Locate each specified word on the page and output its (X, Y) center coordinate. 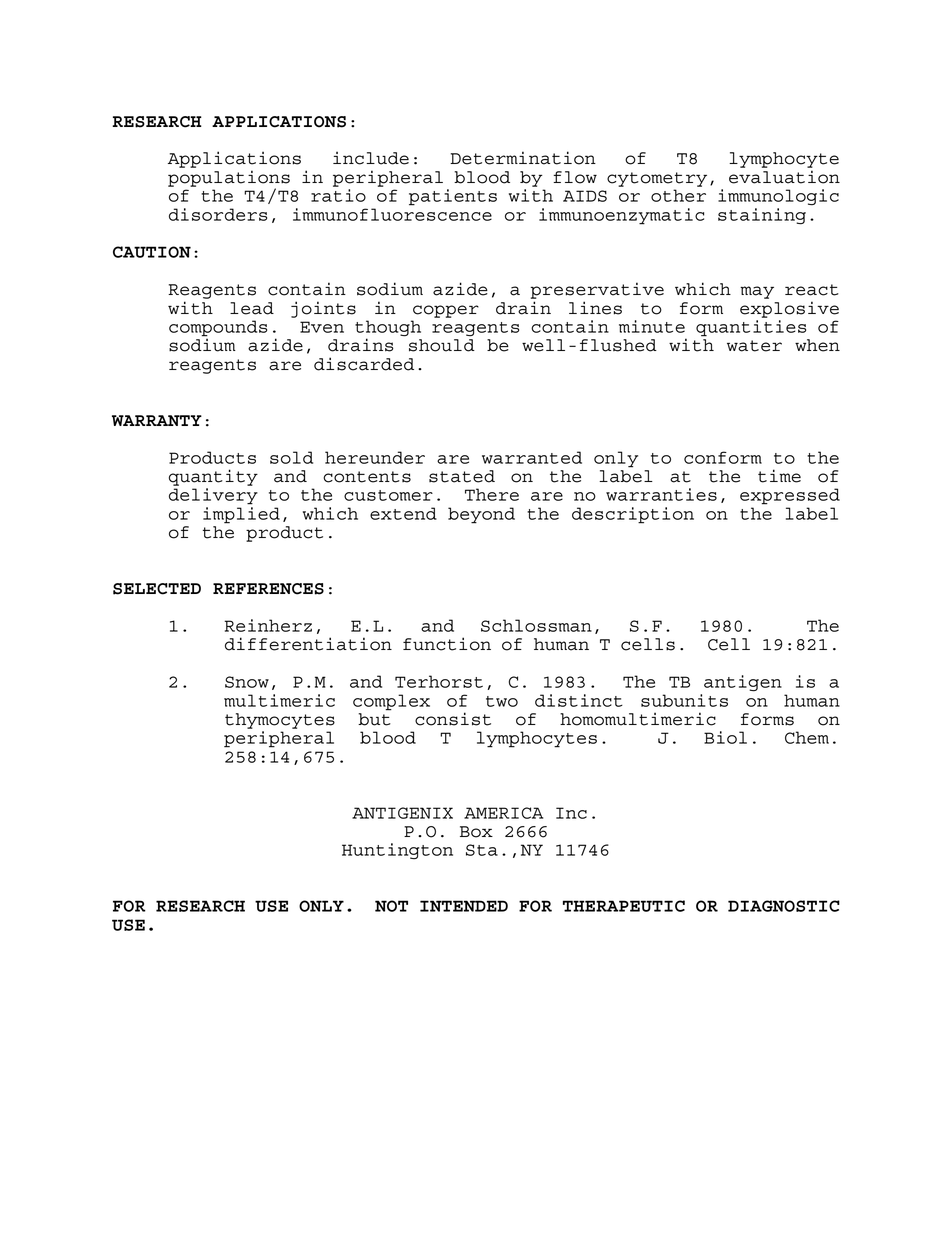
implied (241, 515)
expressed (790, 496)
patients (453, 197)
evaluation (784, 177)
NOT (391, 906)
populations (229, 179)
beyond (481, 515)
